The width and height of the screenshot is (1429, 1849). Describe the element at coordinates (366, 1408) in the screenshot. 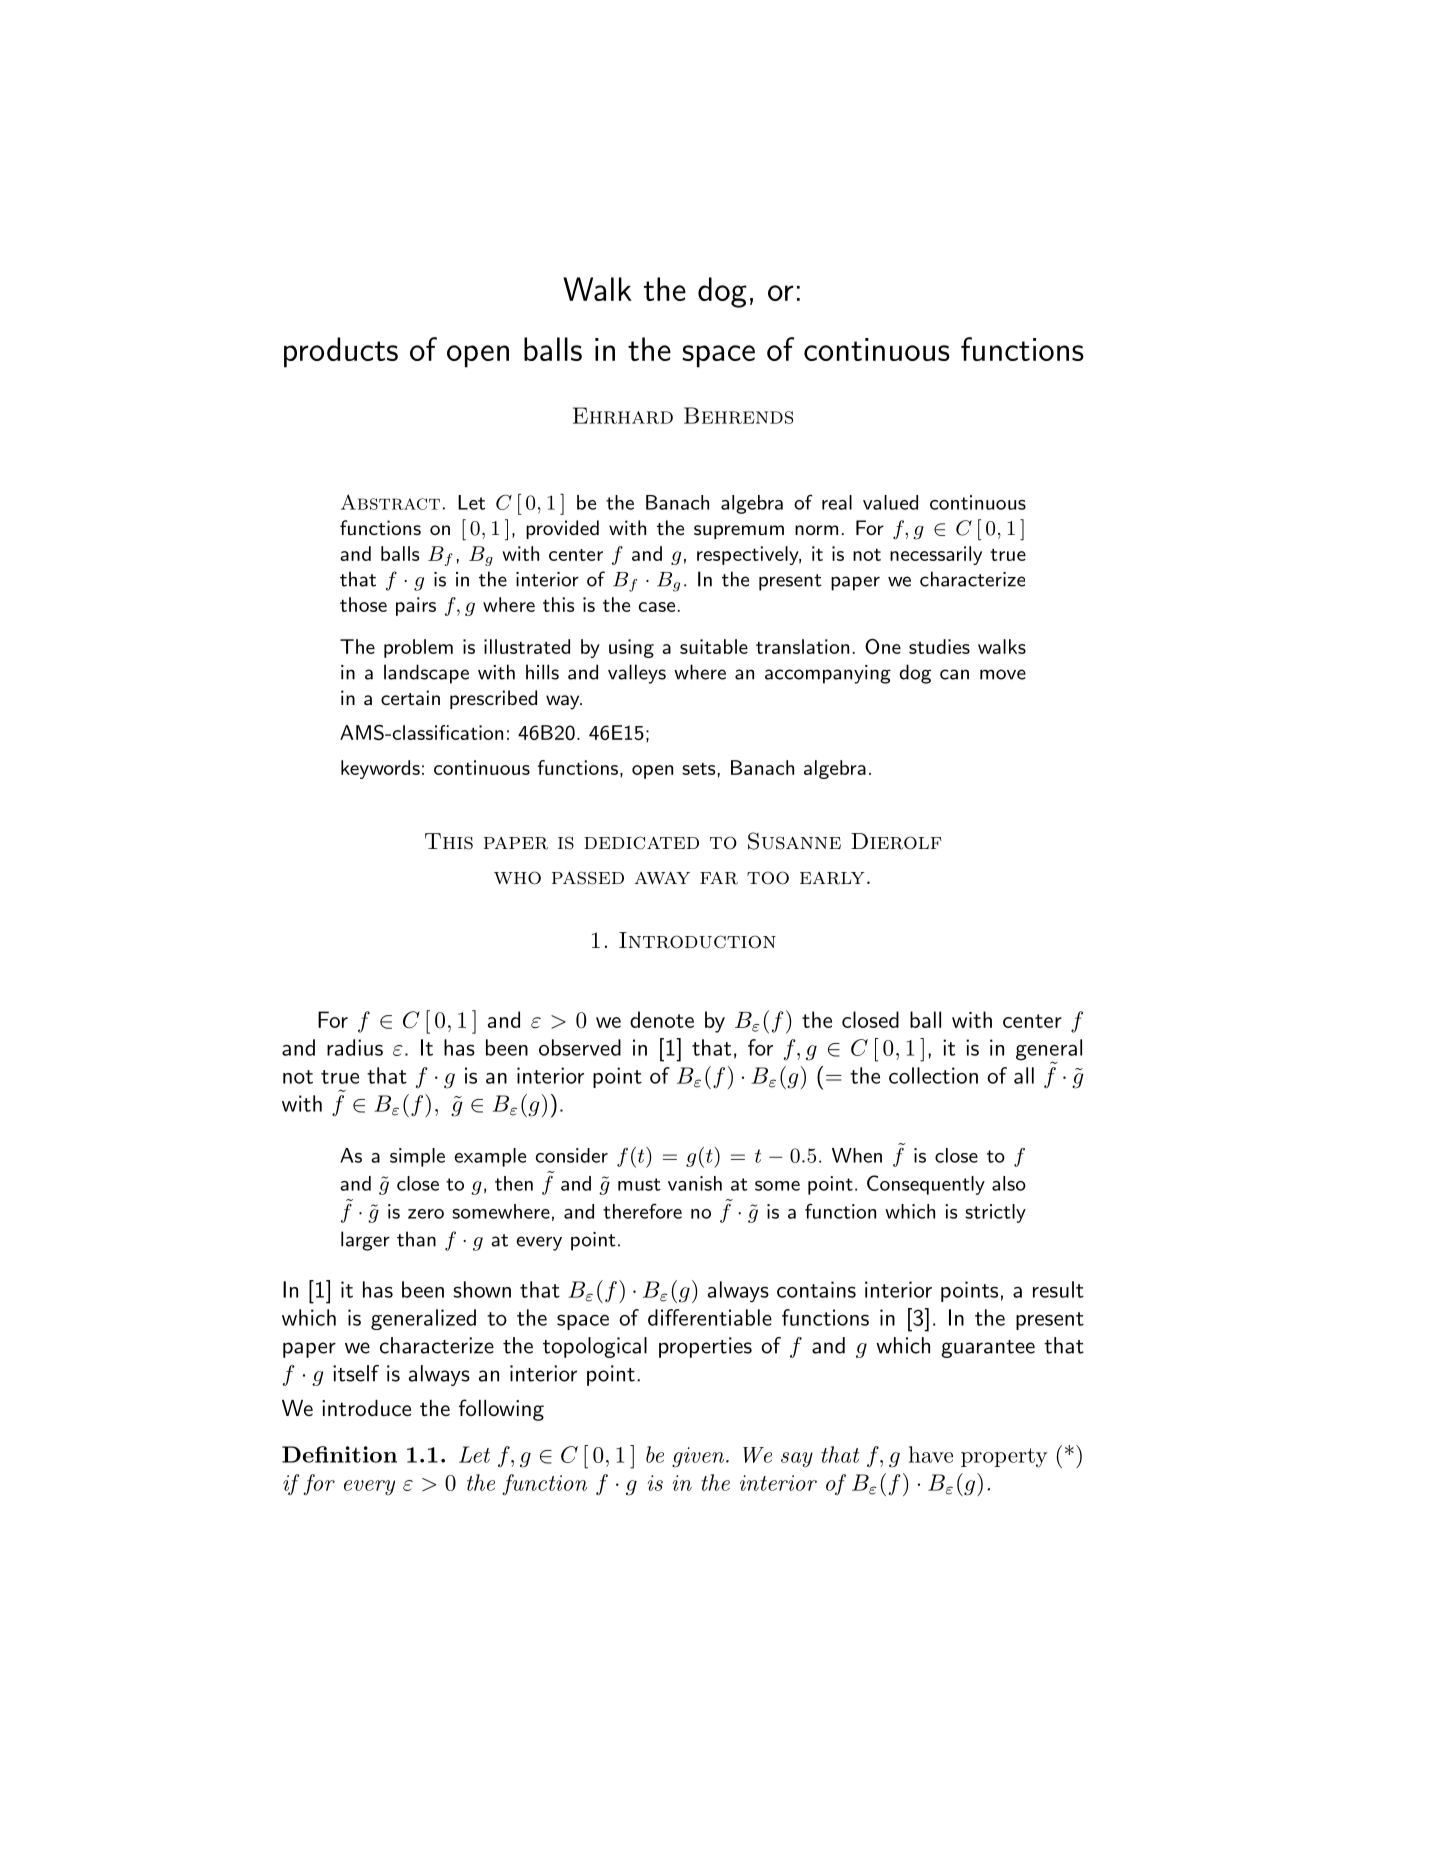

I see `introduce` at that location.
